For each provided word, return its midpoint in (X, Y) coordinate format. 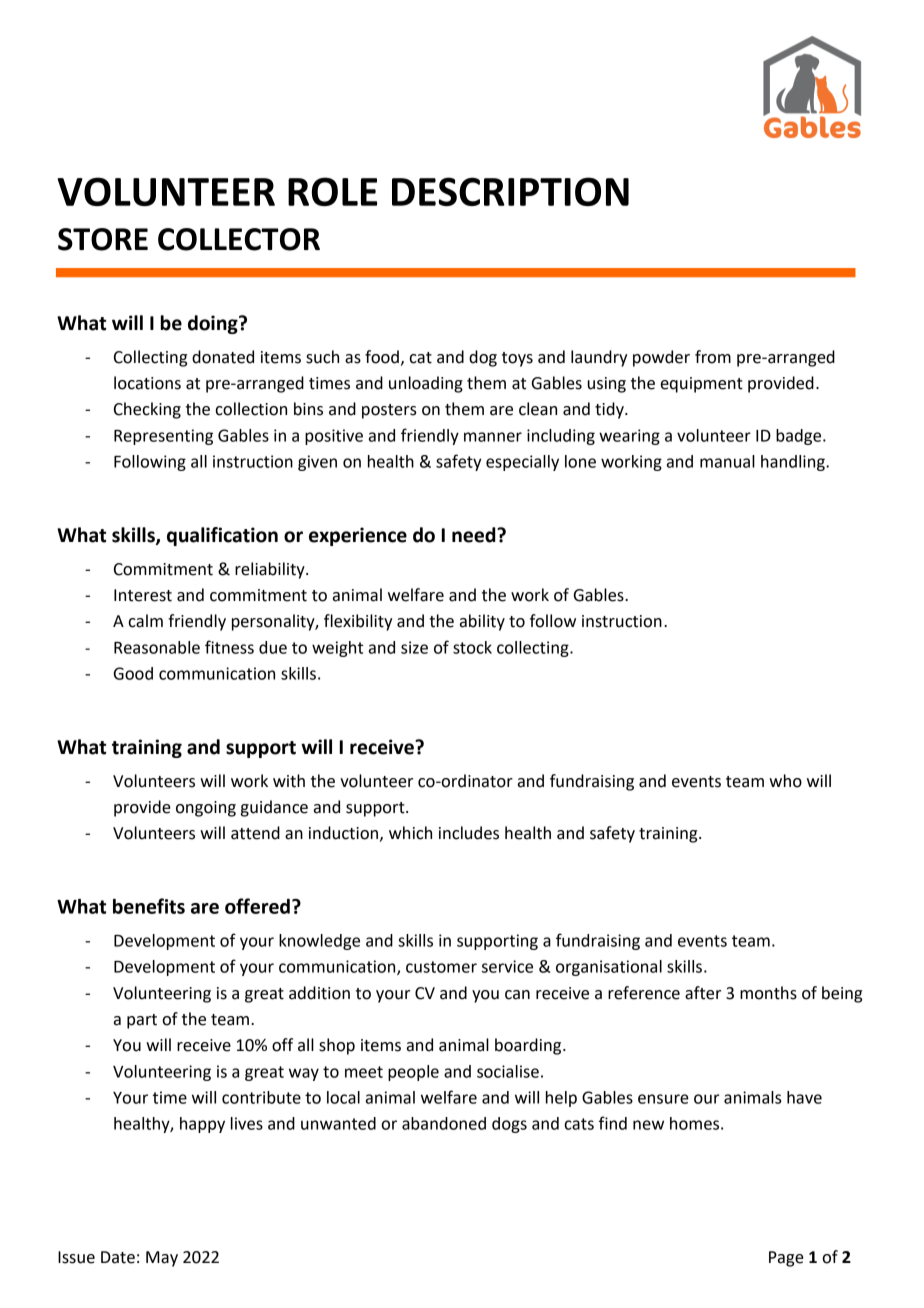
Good (133, 673)
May (162, 1259)
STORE (103, 239)
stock (472, 647)
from (713, 357)
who (785, 781)
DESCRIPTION (510, 191)
